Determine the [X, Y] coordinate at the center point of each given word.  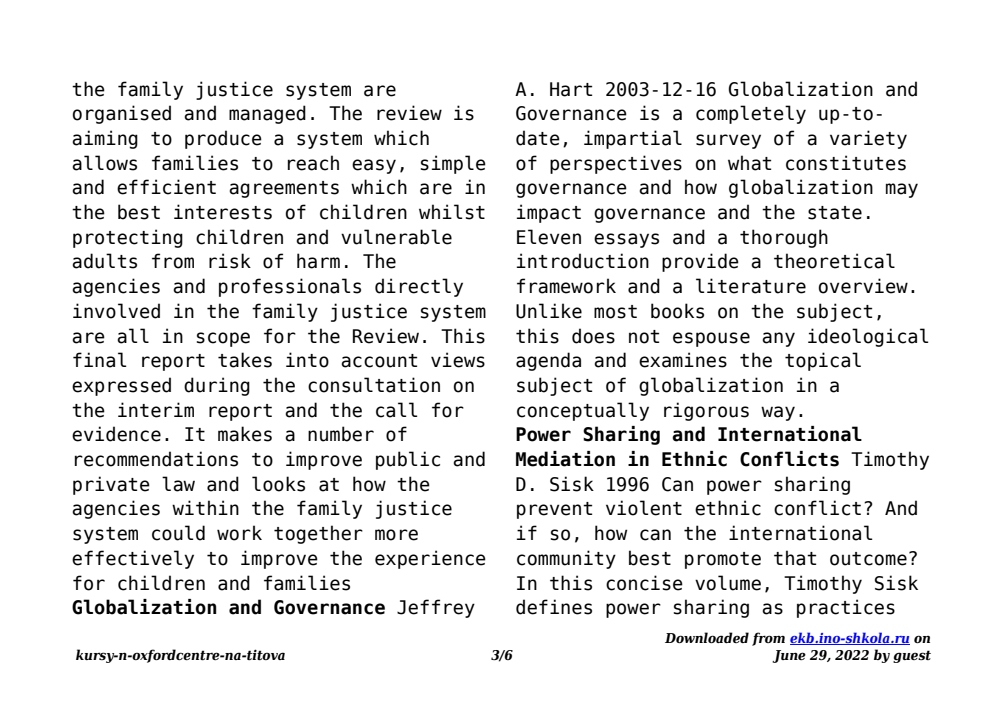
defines [554, 607]
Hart [571, 89]
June [789, 656]
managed [267, 114]
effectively [133, 559]
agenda [548, 361]
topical [823, 361]
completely [751, 114]
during [217, 386]
